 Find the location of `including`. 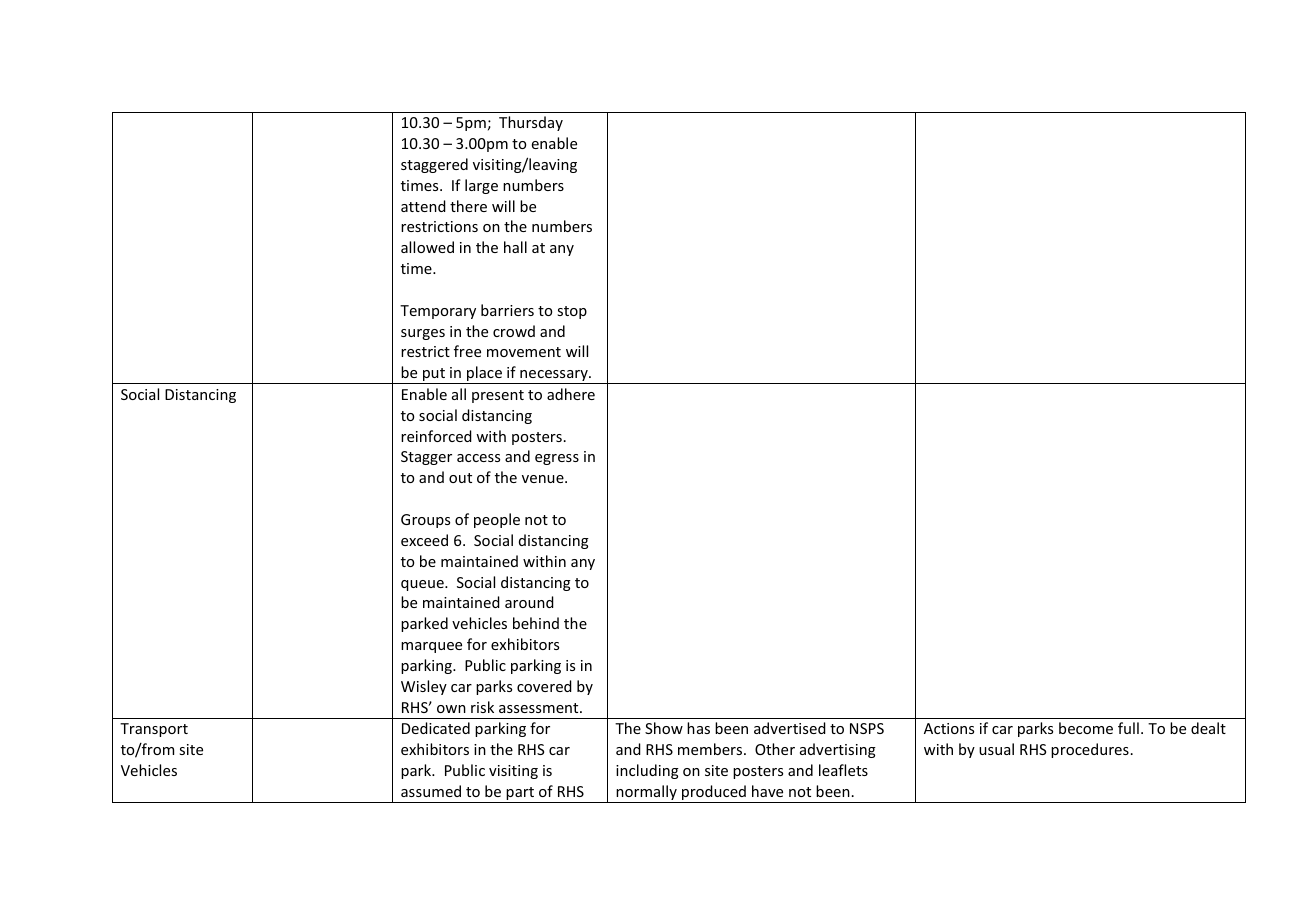

including is located at coordinates (647, 771).
